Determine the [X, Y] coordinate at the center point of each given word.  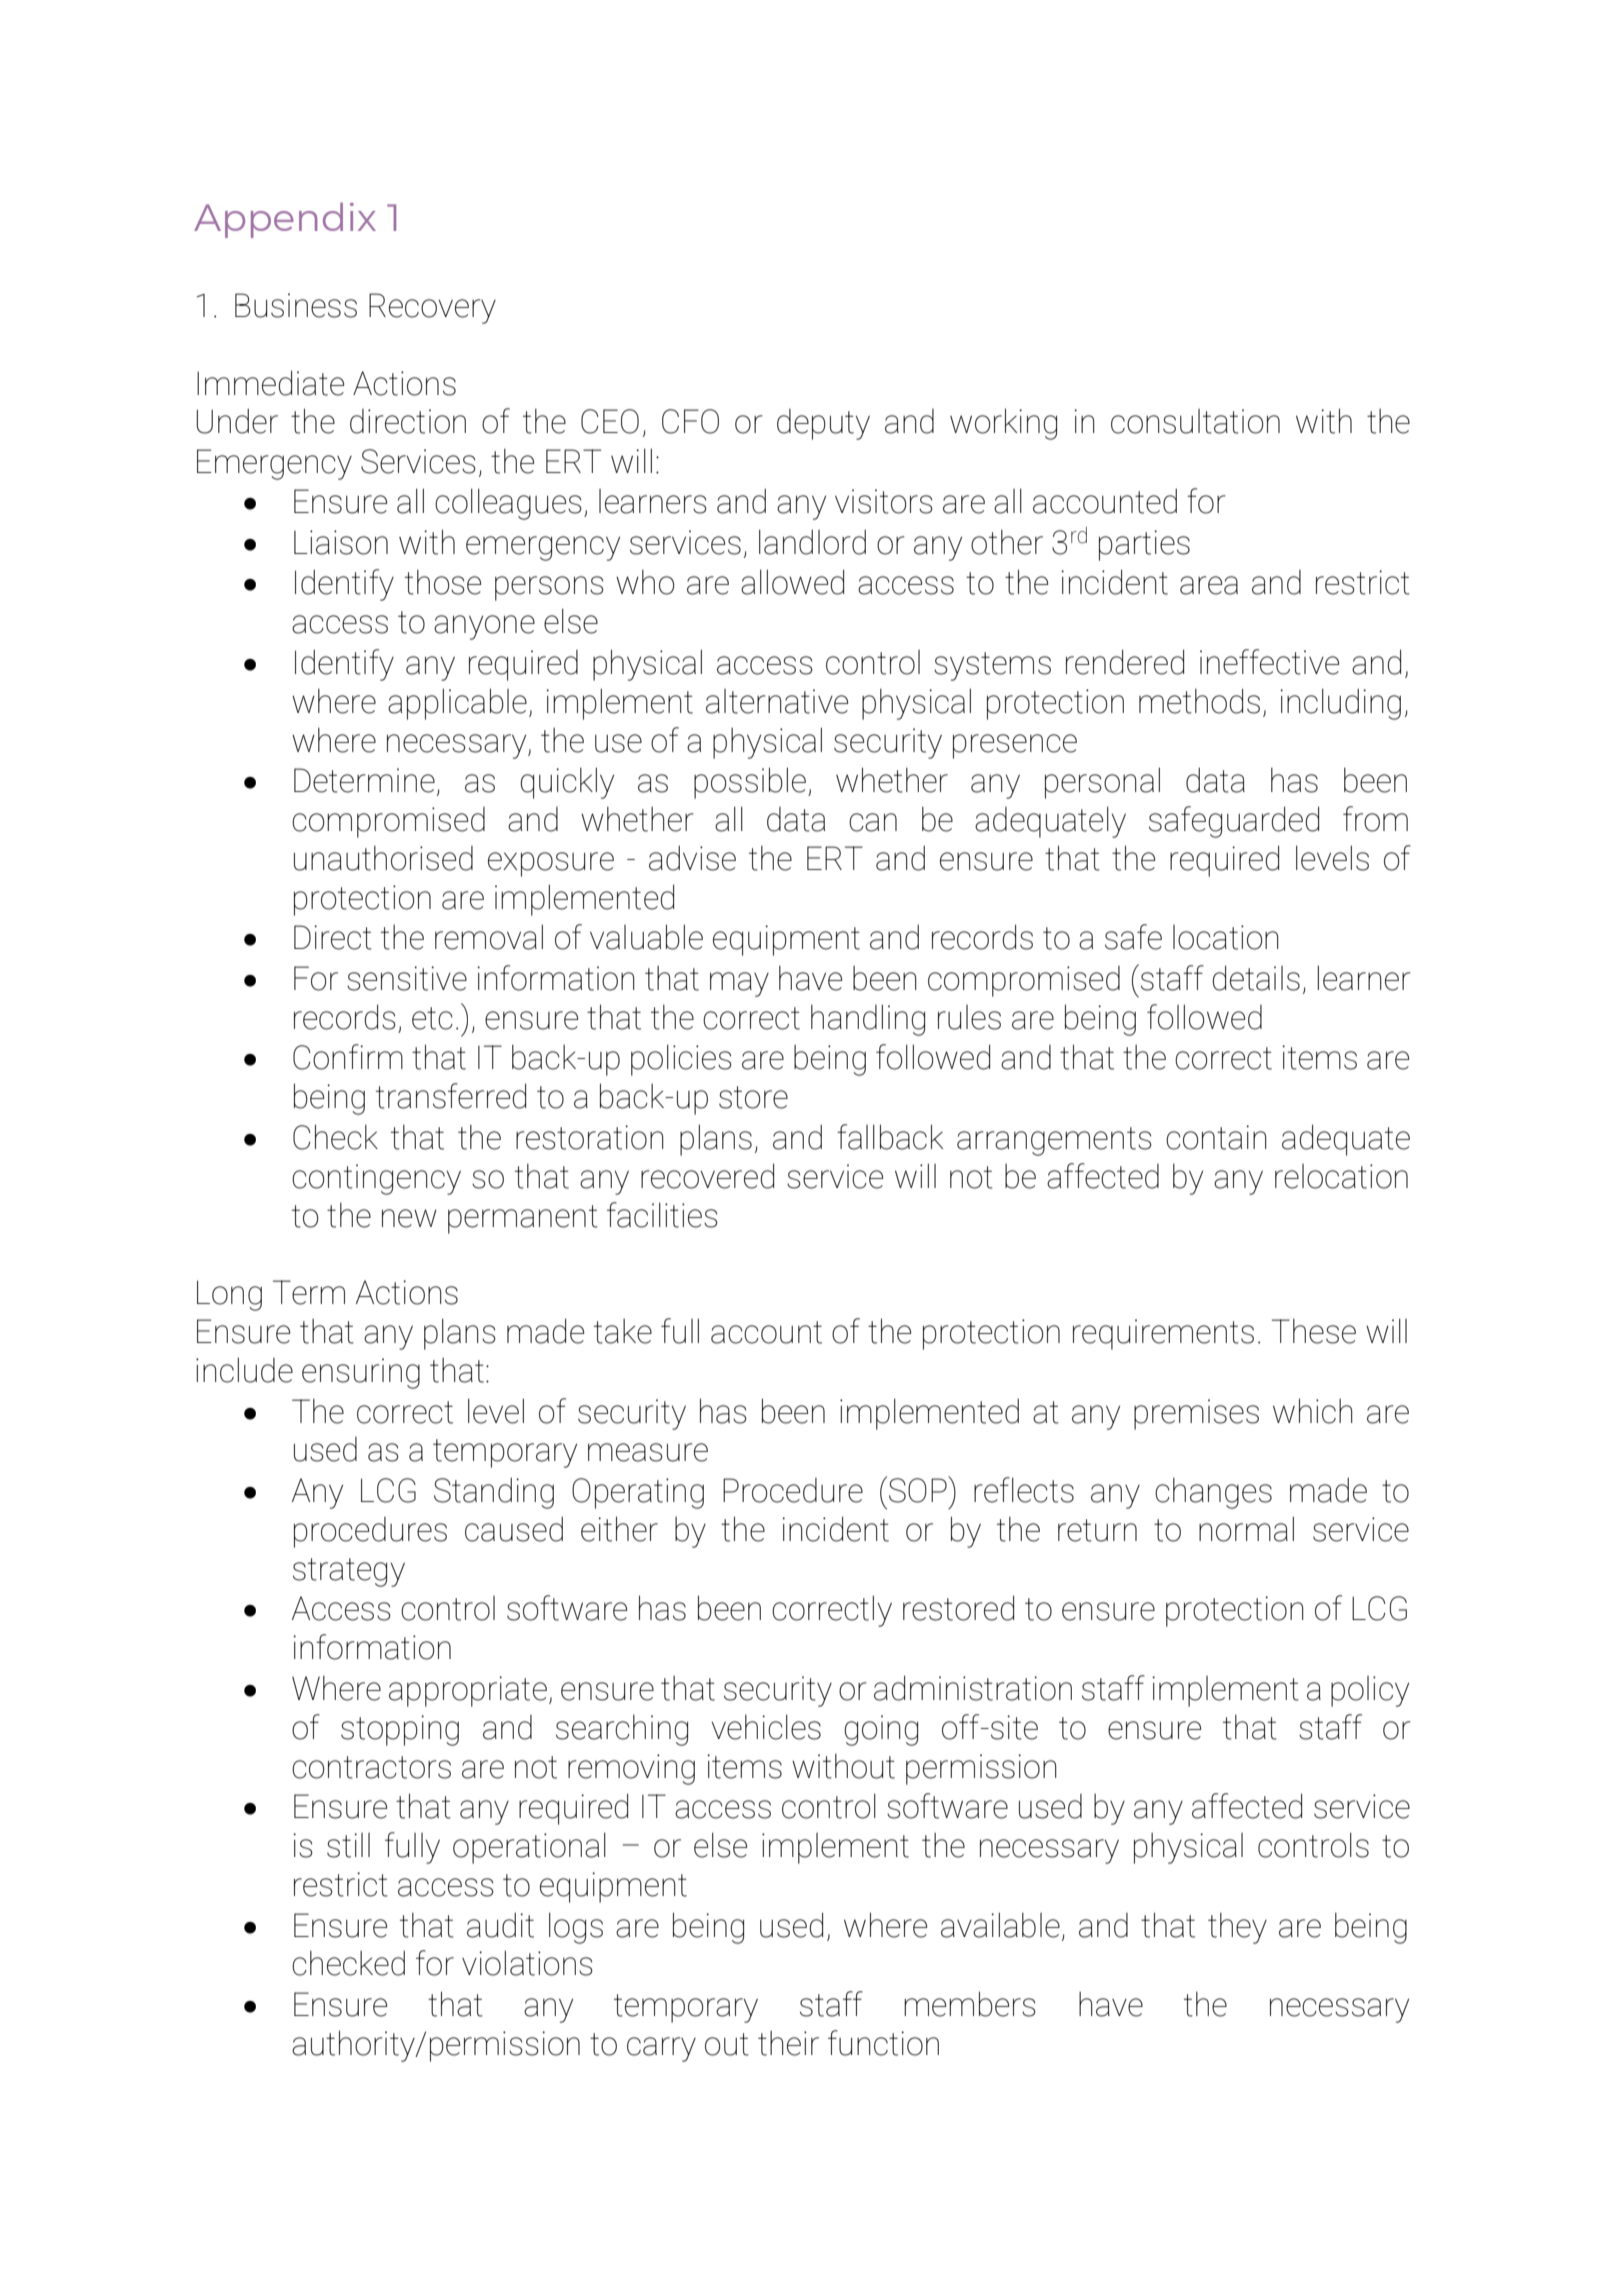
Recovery [432, 308]
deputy [823, 424]
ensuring [361, 1373]
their [788, 2043]
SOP [919, 1489]
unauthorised [383, 858]
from [1375, 819]
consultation [1195, 421]
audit [500, 1925]
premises [1196, 1414]
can [873, 822]
